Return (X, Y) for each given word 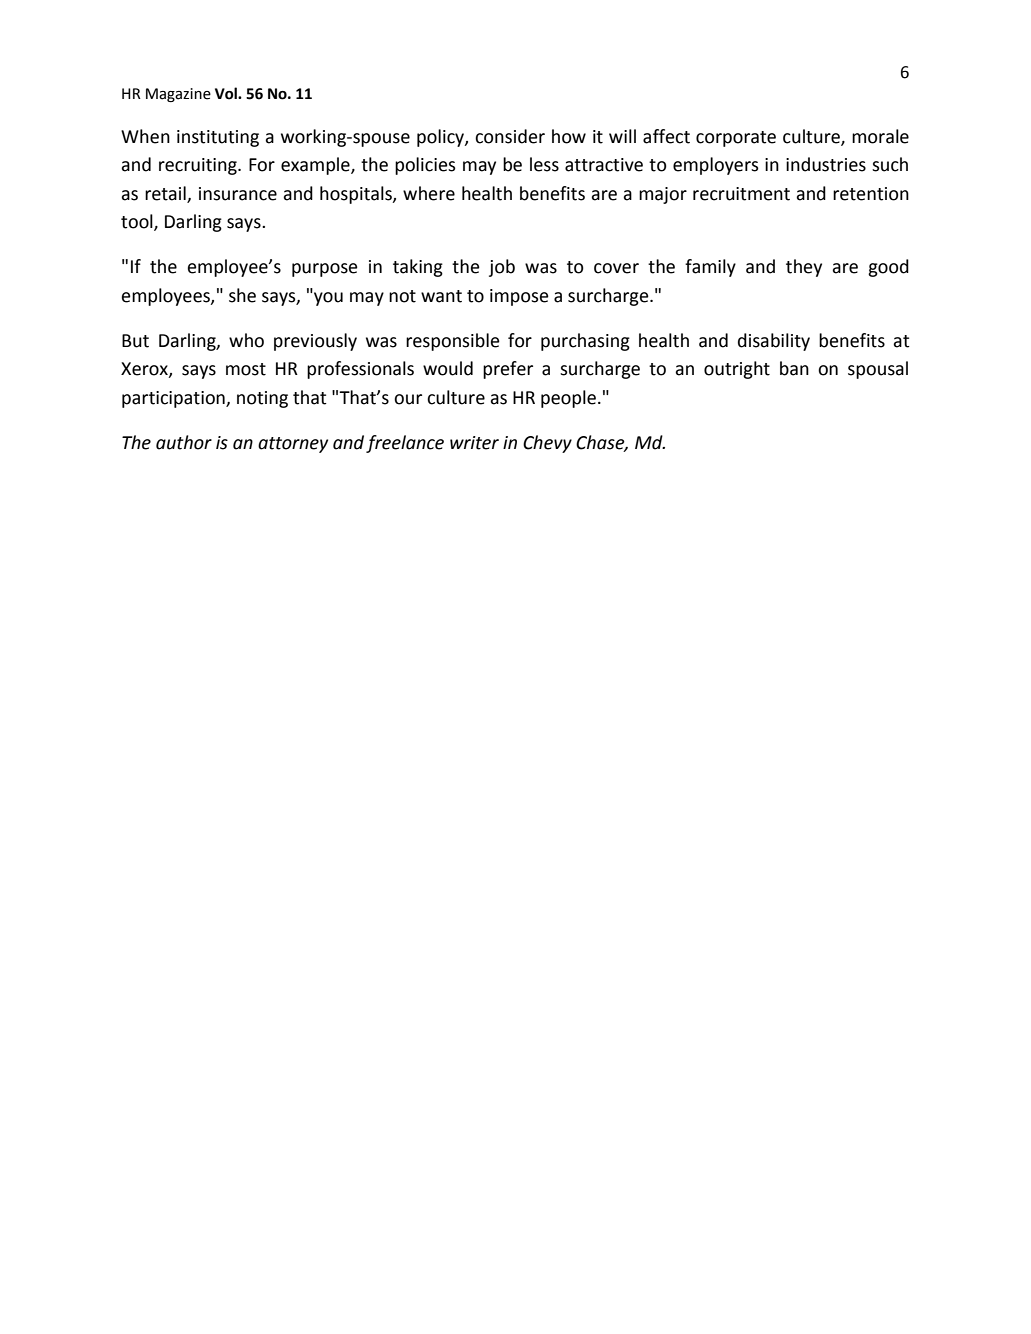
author (184, 442)
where (429, 193)
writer (474, 443)
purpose (325, 270)
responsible (453, 342)
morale (880, 136)
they (804, 268)
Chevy (547, 444)
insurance (238, 194)
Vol (227, 93)
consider (510, 136)
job (502, 268)
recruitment (741, 194)
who (246, 340)
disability (774, 342)
